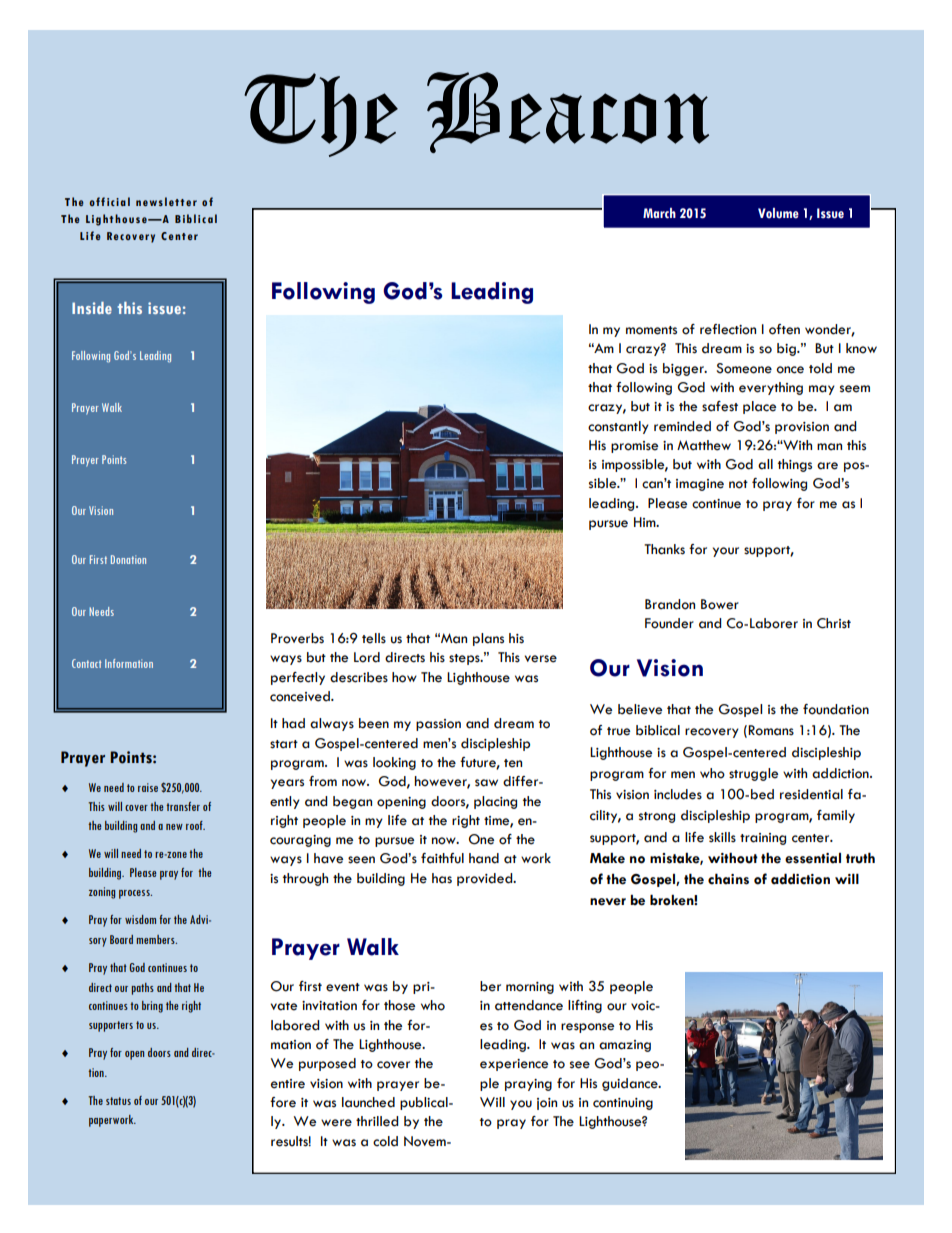  I want to click on Him, so click(646, 522).
